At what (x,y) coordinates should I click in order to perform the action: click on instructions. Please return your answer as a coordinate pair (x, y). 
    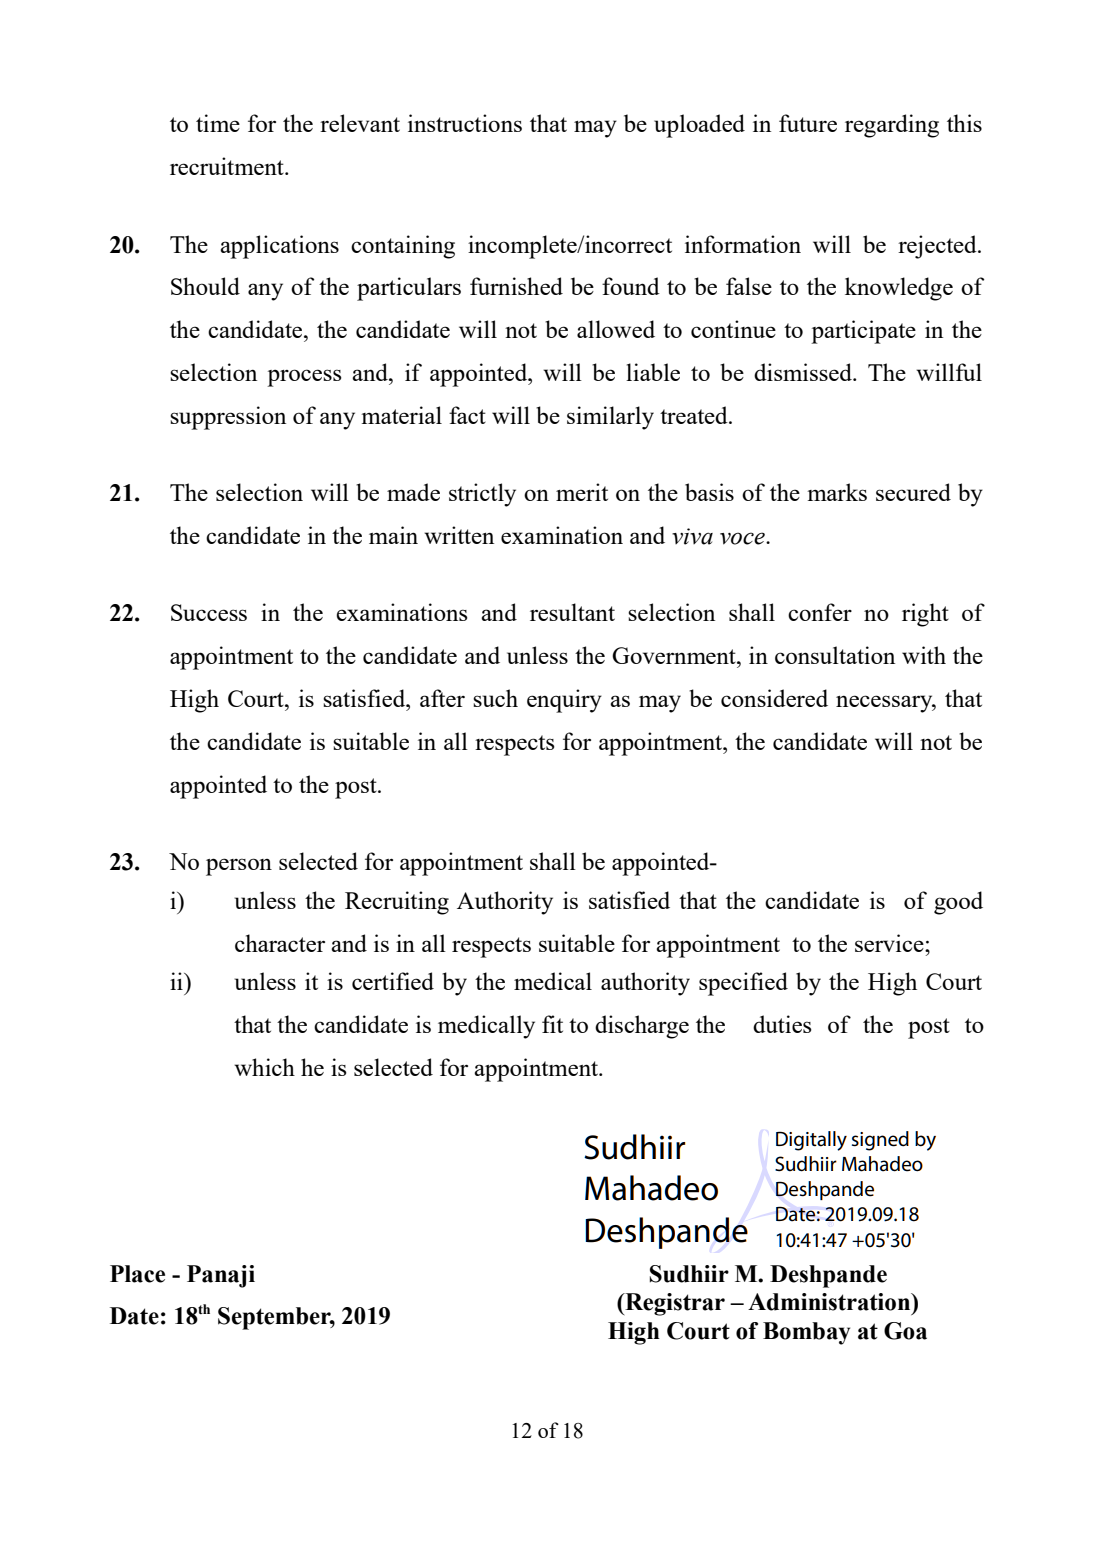
    Looking at the image, I should click on (465, 123).
